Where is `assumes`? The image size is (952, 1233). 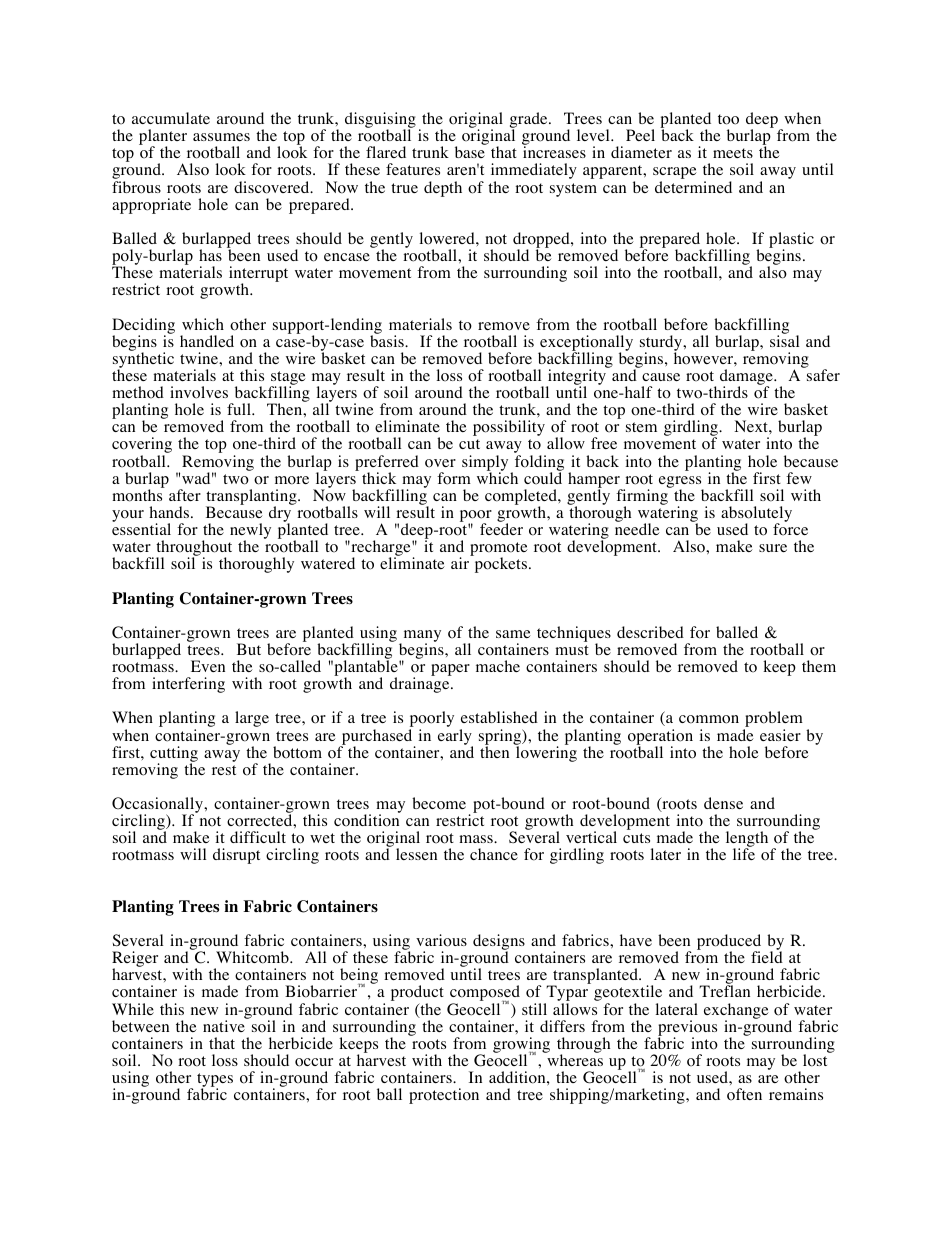 assumes is located at coordinates (221, 137).
